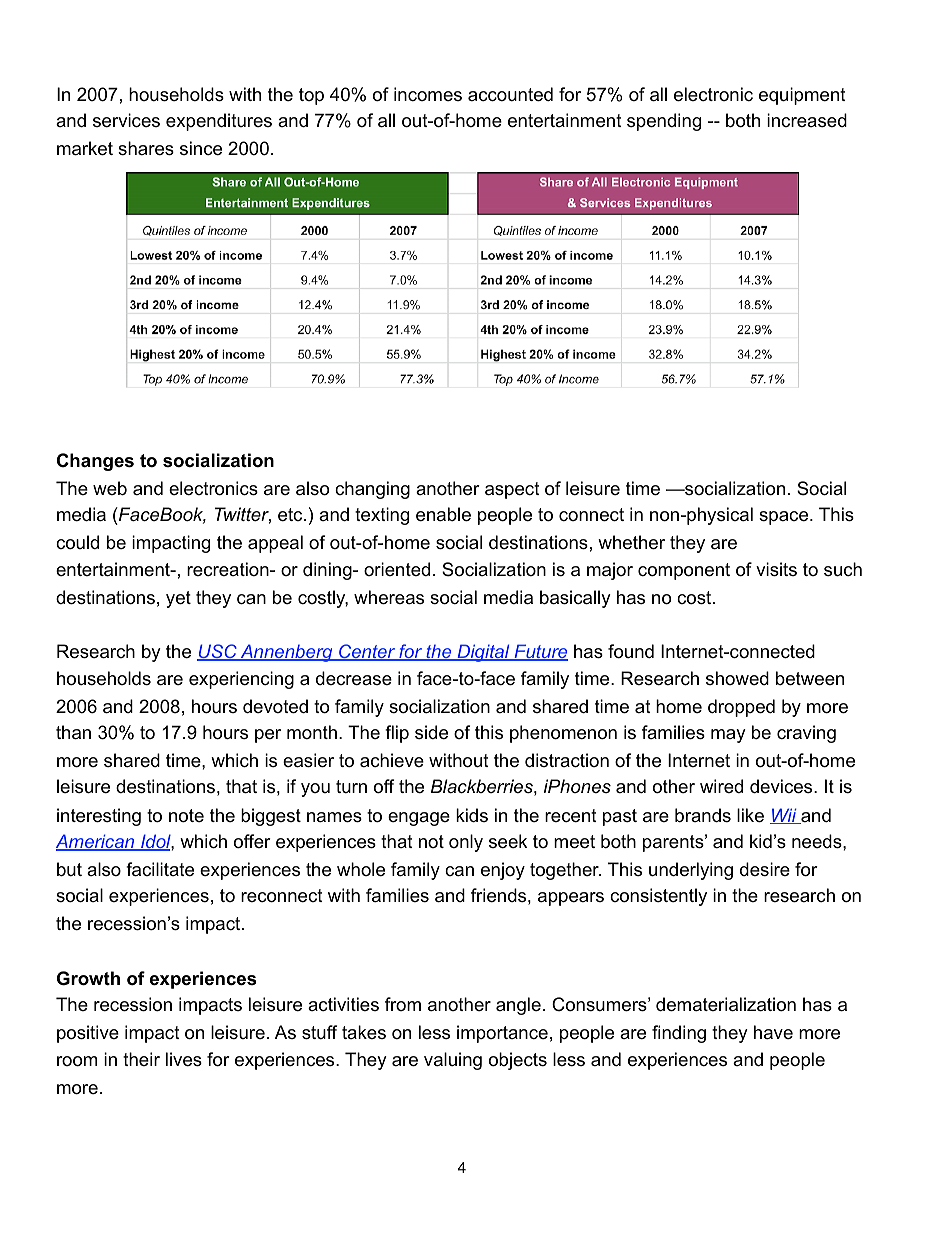  Describe the element at coordinates (178, 599) in the image. I see `yet` at that location.
